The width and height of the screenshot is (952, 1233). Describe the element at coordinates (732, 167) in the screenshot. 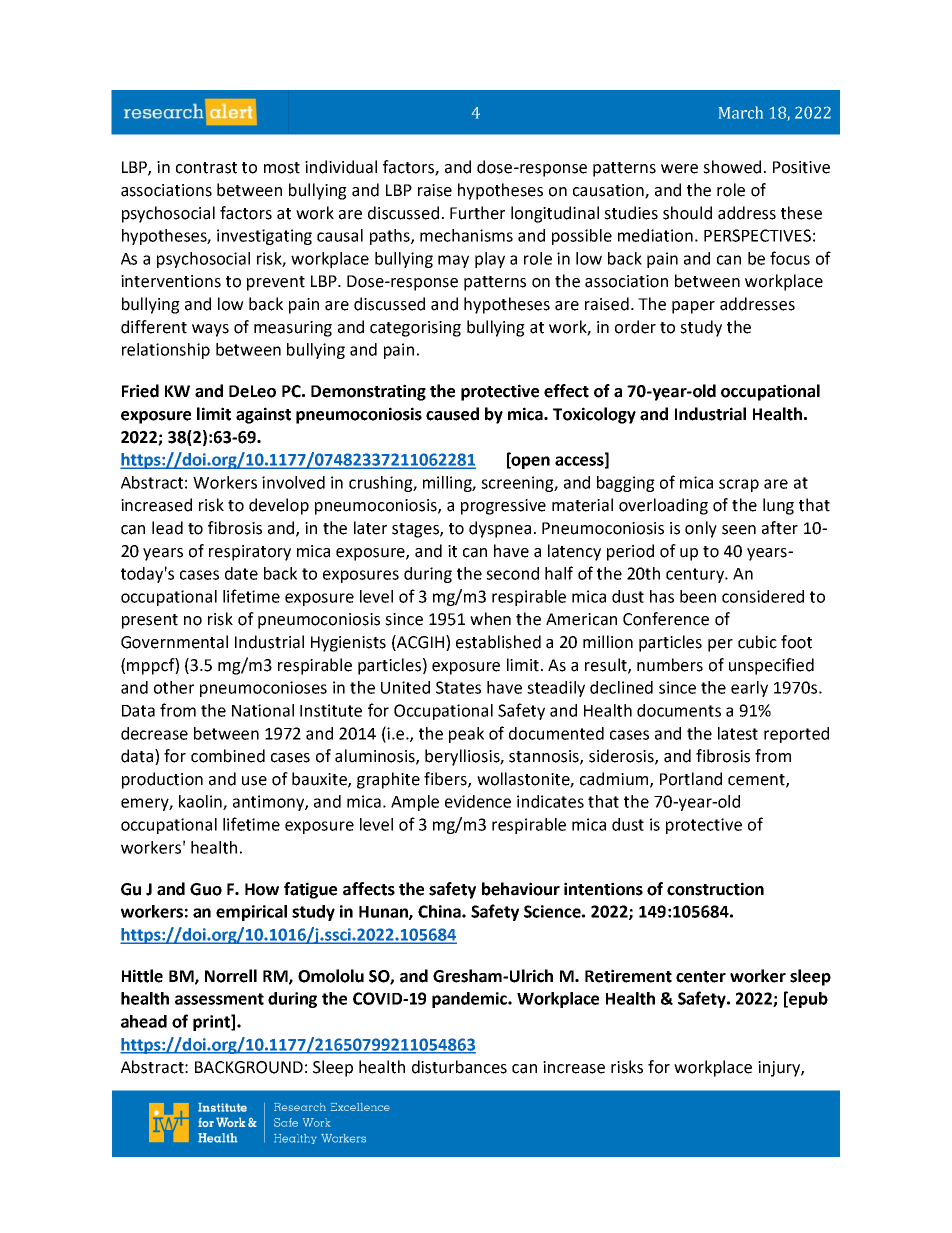

I see `showed` at that location.
